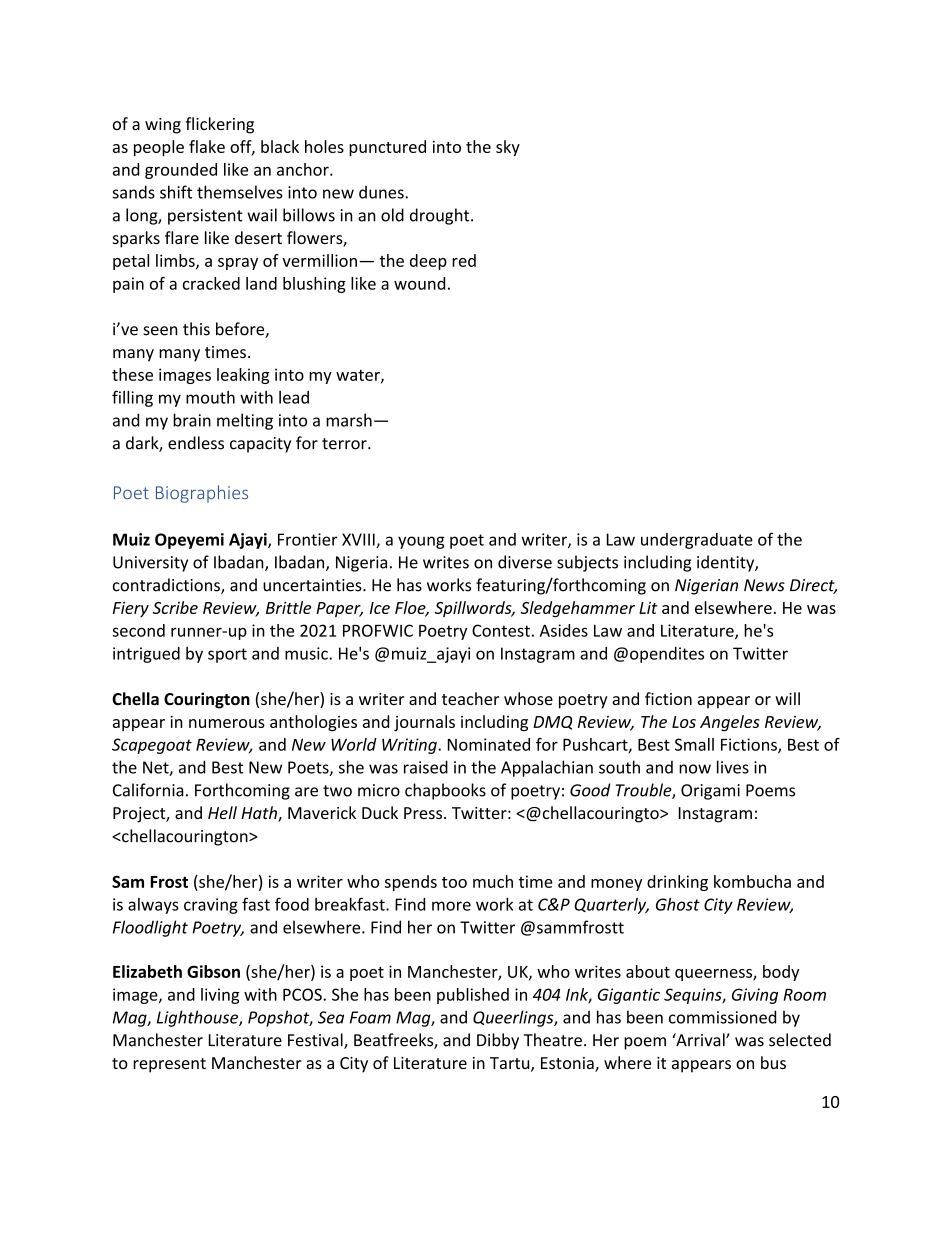 The width and height of the screenshot is (952, 1233). Describe the element at coordinates (424, 813) in the screenshot. I see `Press` at that location.
